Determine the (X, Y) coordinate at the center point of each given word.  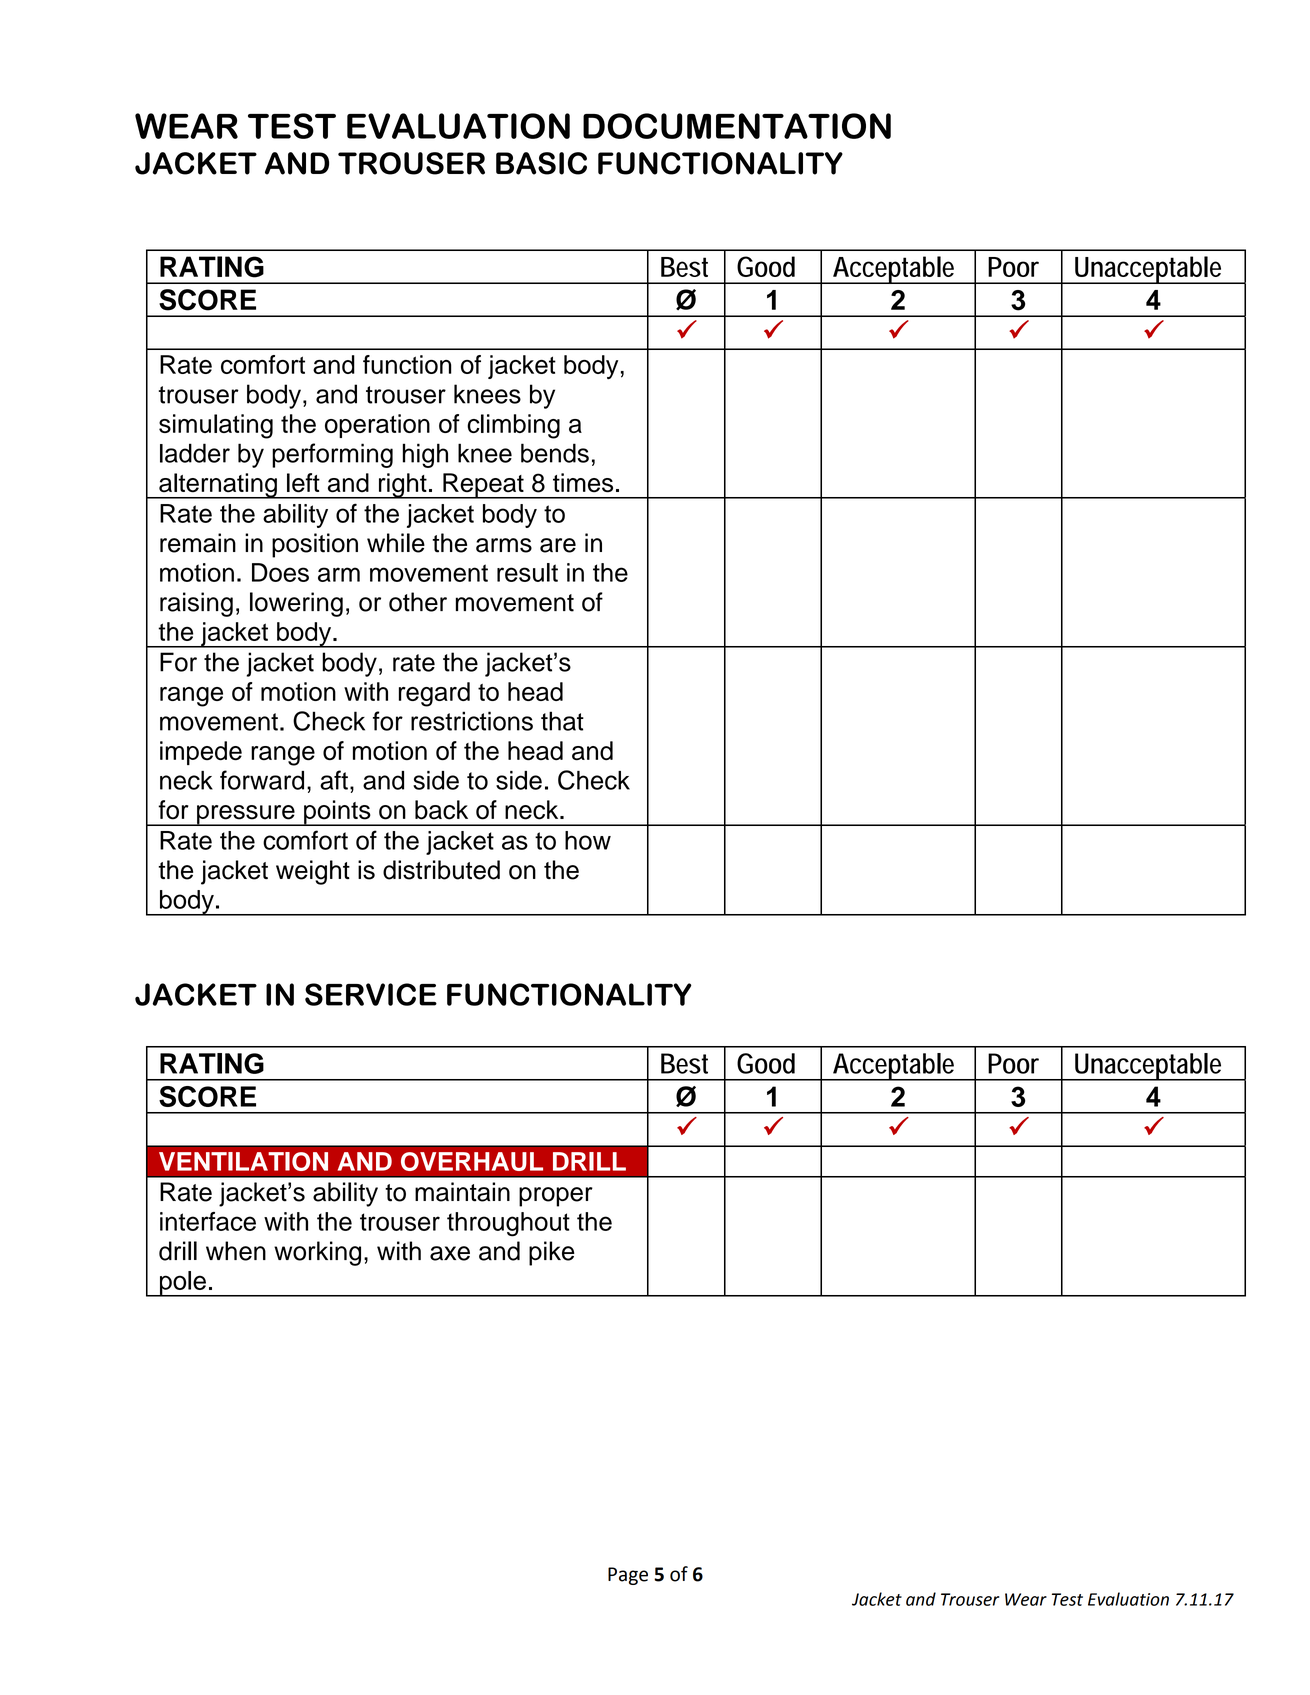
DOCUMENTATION (737, 126)
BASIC (541, 163)
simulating (216, 426)
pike (552, 1253)
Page (628, 1576)
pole (183, 1284)
